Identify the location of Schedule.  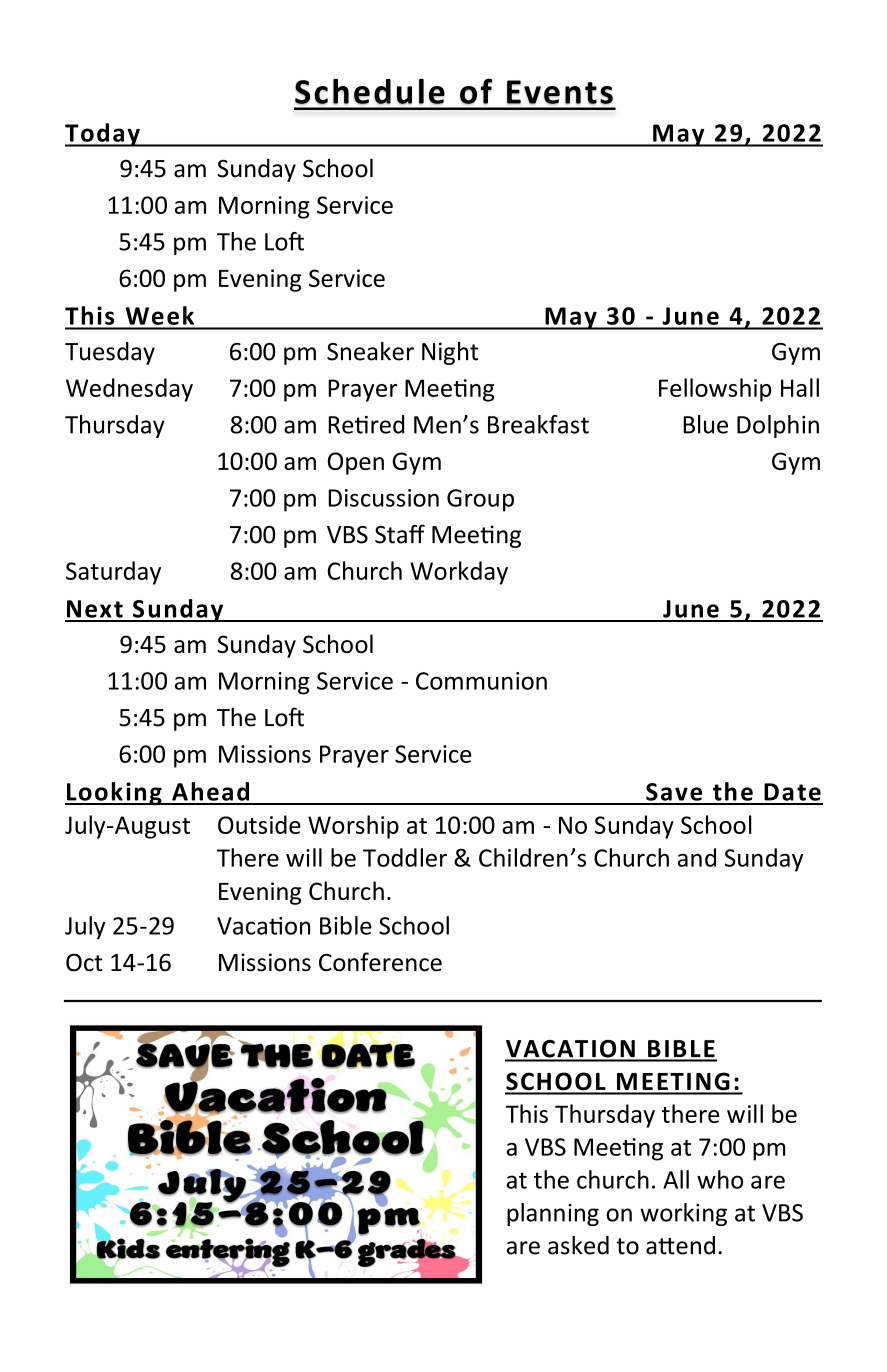
(370, 92).
